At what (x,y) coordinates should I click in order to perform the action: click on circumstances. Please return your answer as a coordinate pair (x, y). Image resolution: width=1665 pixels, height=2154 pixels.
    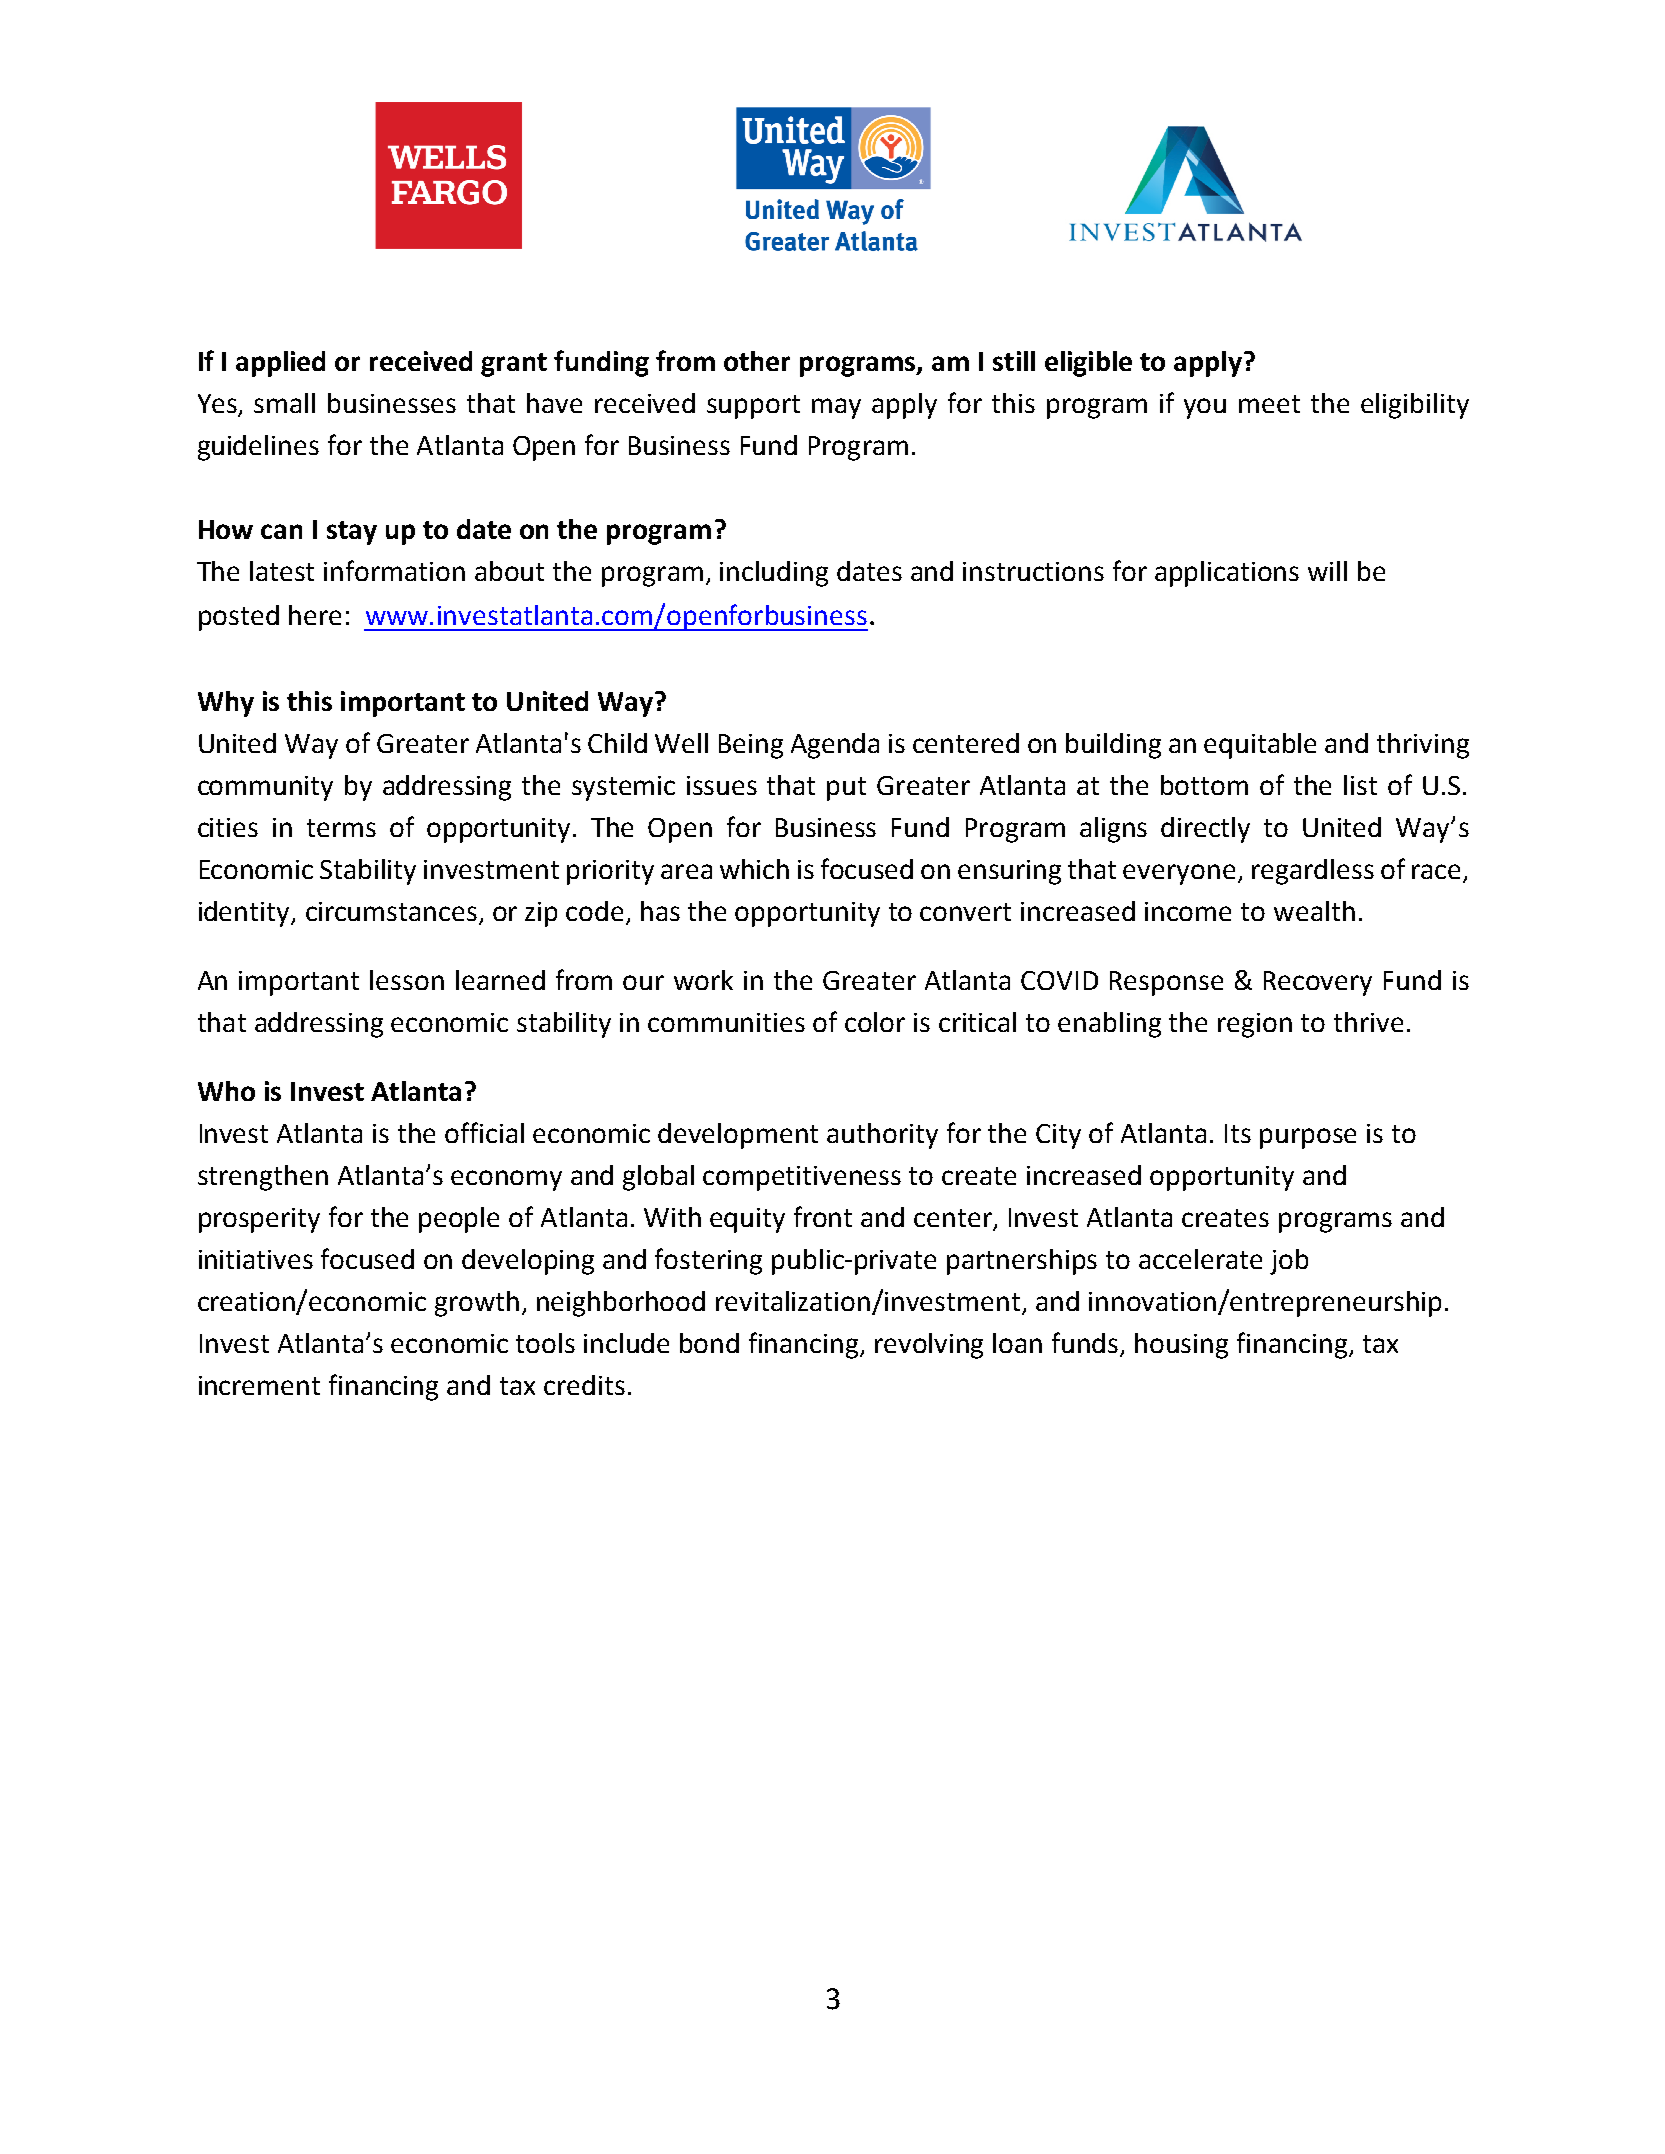
    Looking at the image, I should click on (391, 911).
